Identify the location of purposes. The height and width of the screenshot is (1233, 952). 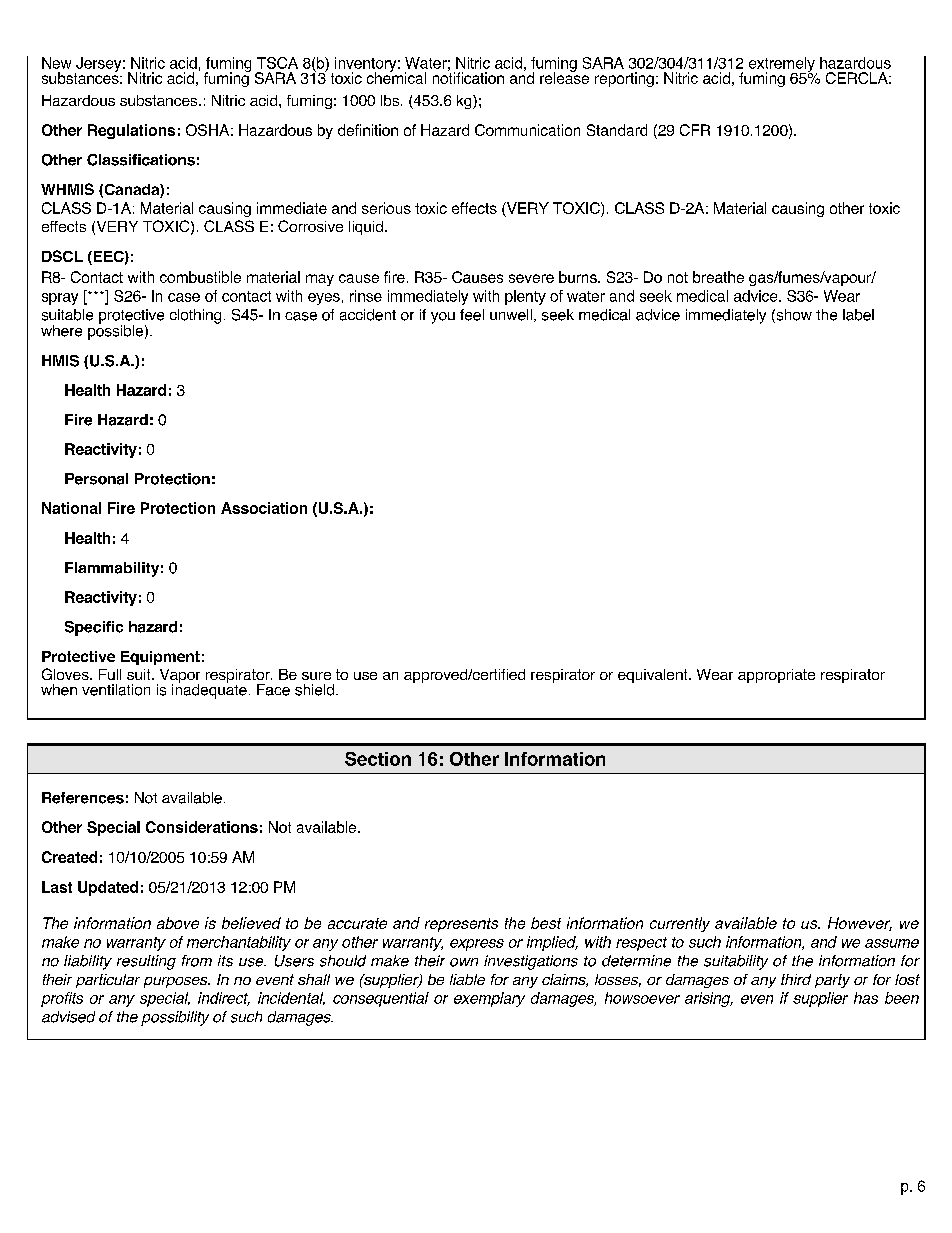
(177, 982).
